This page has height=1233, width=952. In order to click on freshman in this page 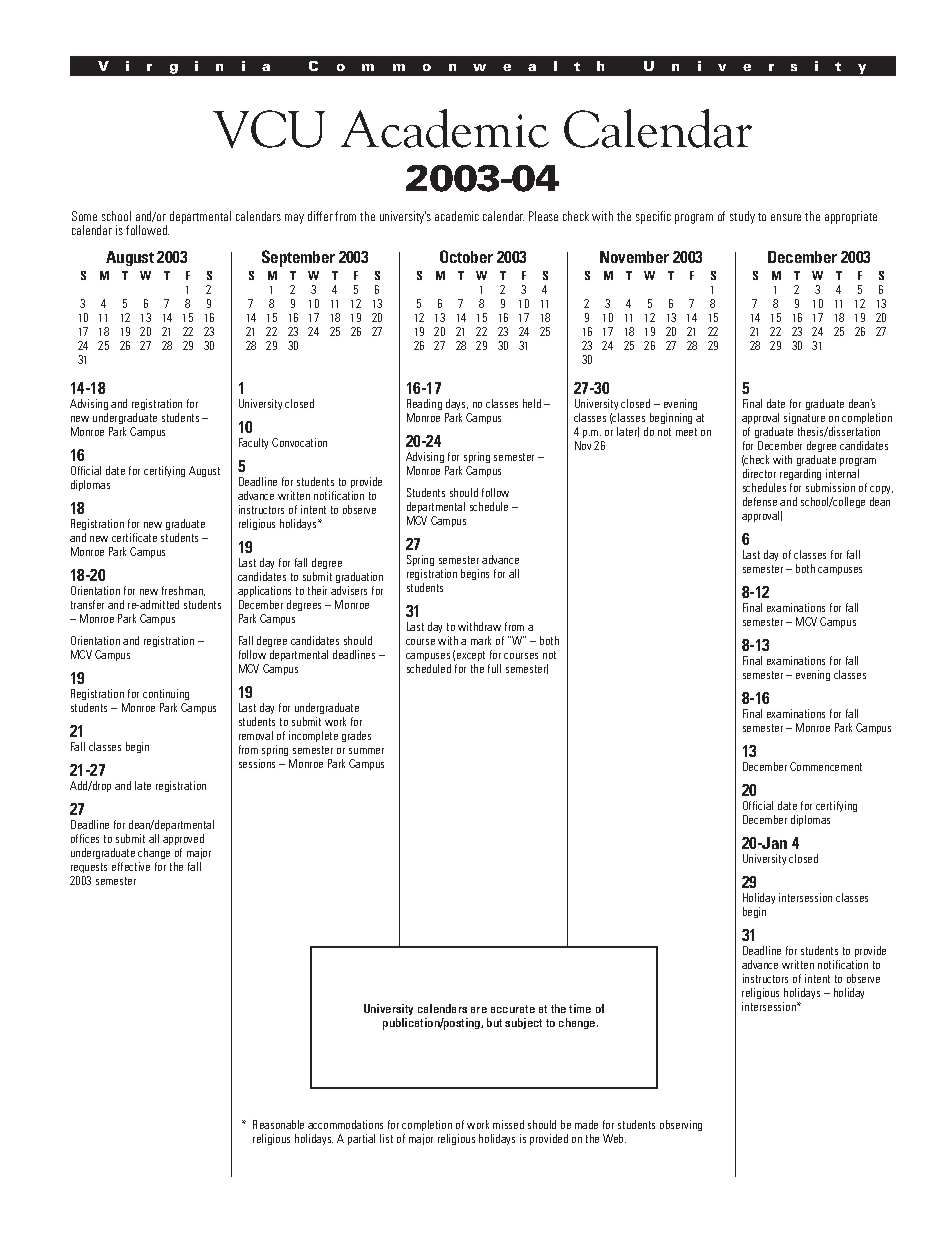, I will do `click(183, 591)`.
